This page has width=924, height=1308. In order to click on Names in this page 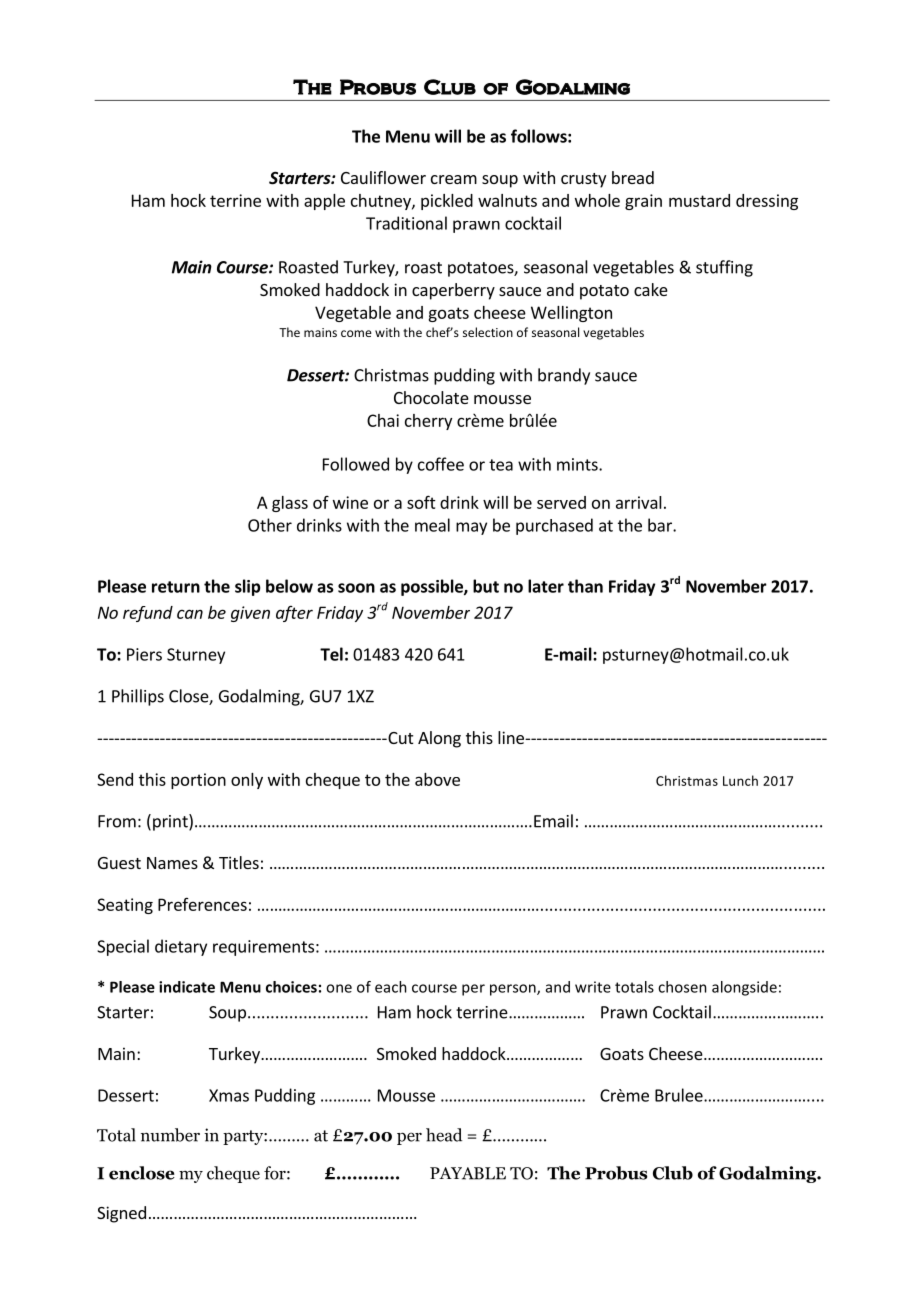, I will do `click(172, 863)`.
